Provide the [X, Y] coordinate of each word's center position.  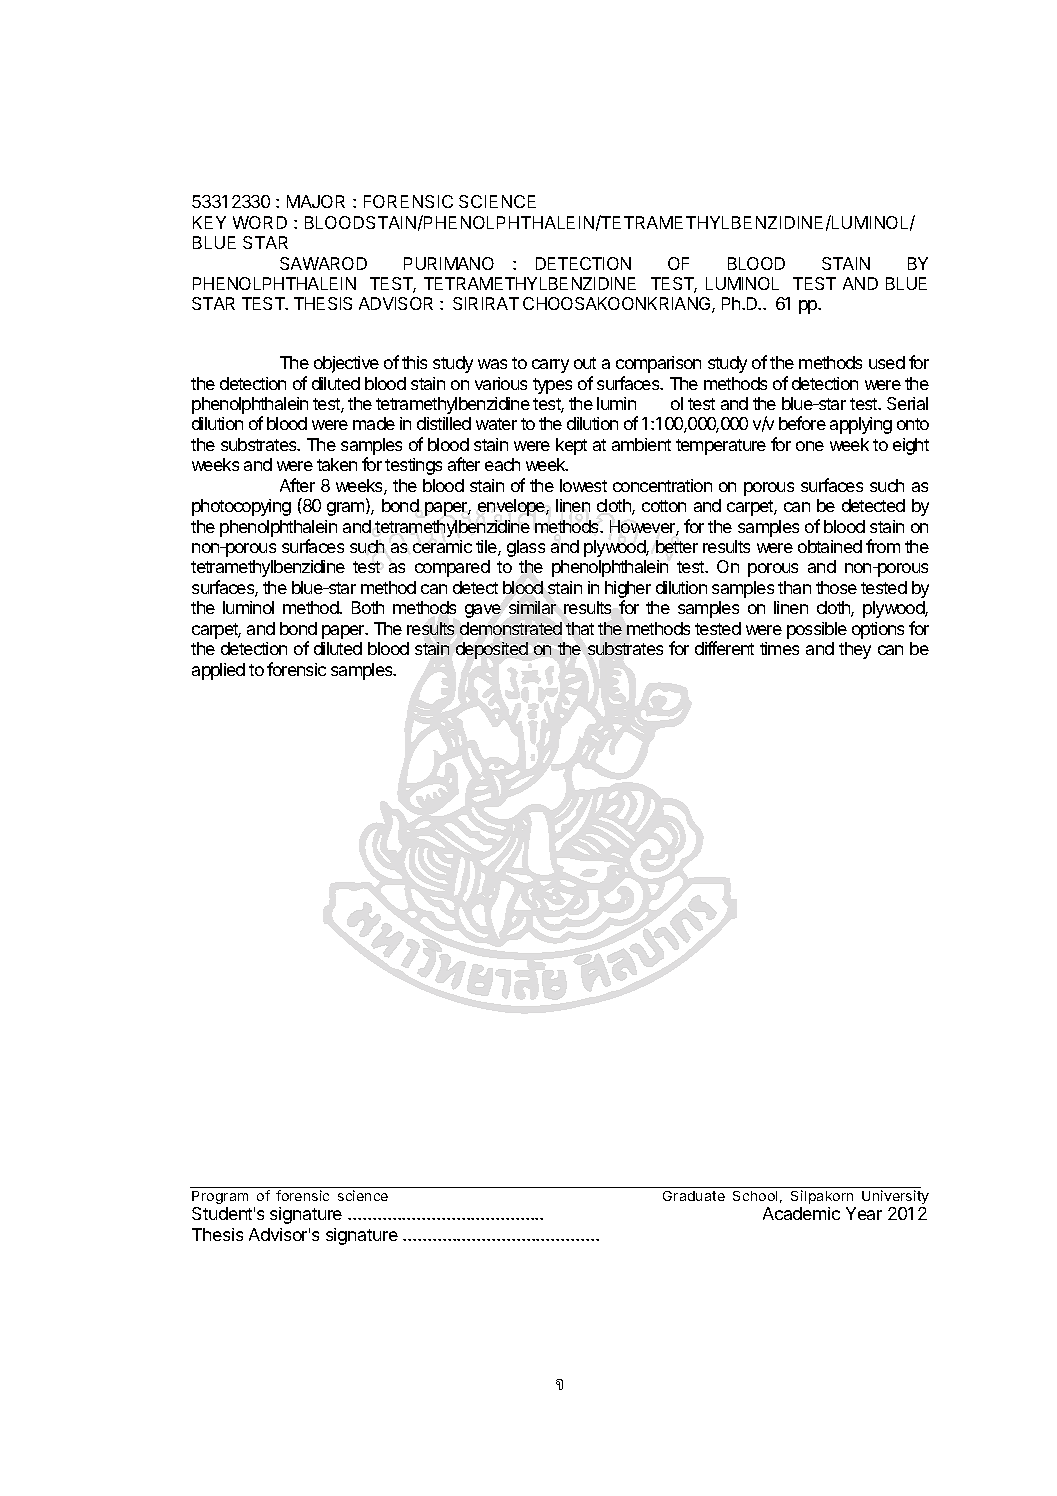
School [755, 1196]
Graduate [694, 1196]
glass [526, 548]
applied [218, 671]
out [585, 363]
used [887, 362]
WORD [260, 222]
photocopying [241, 507]
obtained [830, 546]
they [855, 650]
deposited [492, 650]
